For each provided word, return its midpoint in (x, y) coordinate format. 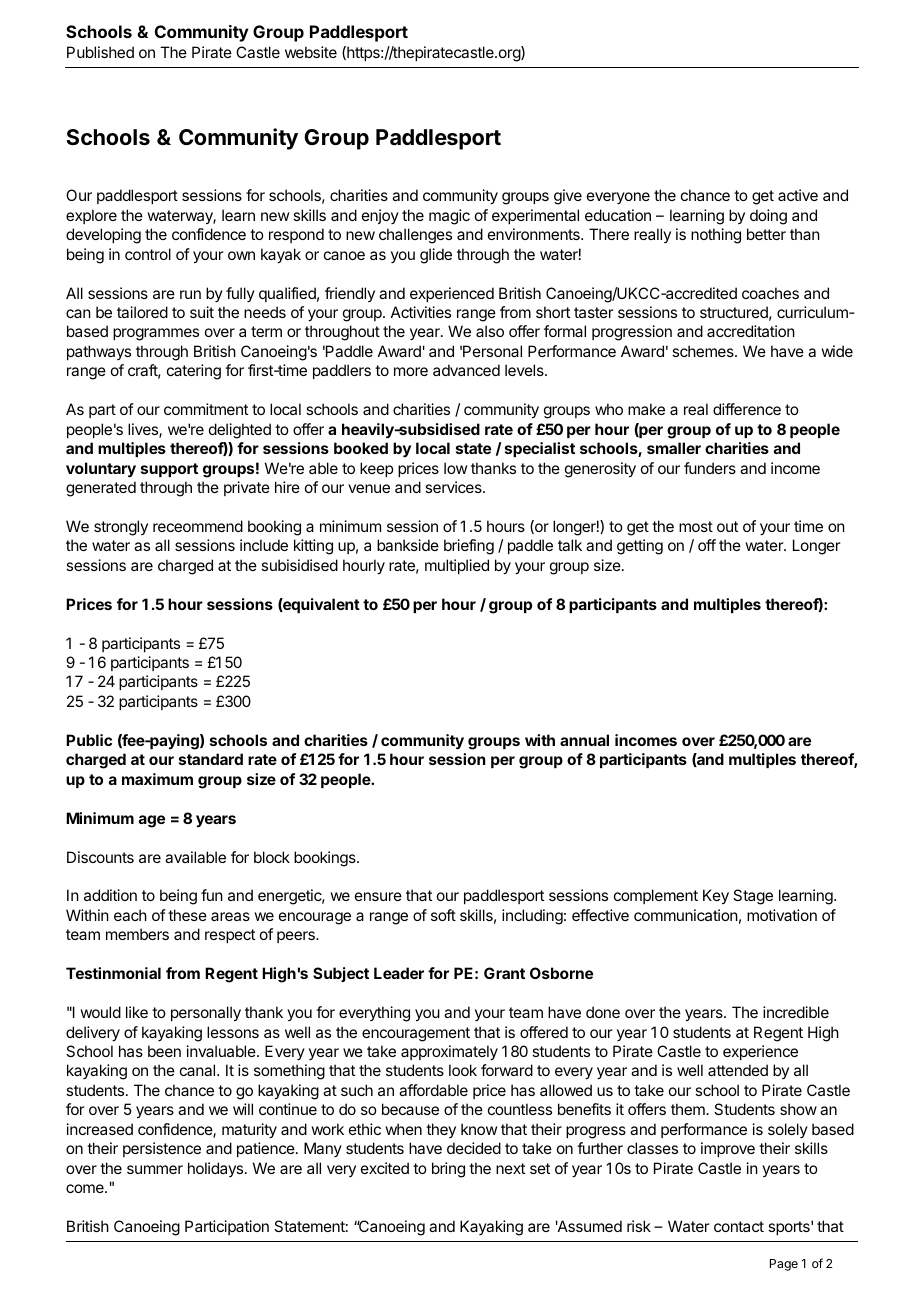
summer (155, 1169)
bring (448, 1170)
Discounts (100, 857)
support (169, 470)
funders (710, 468)
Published (100, 52)
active (798, 195)
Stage (753, 897)
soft (443, 915)
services (454, 487)
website (311, 52)
